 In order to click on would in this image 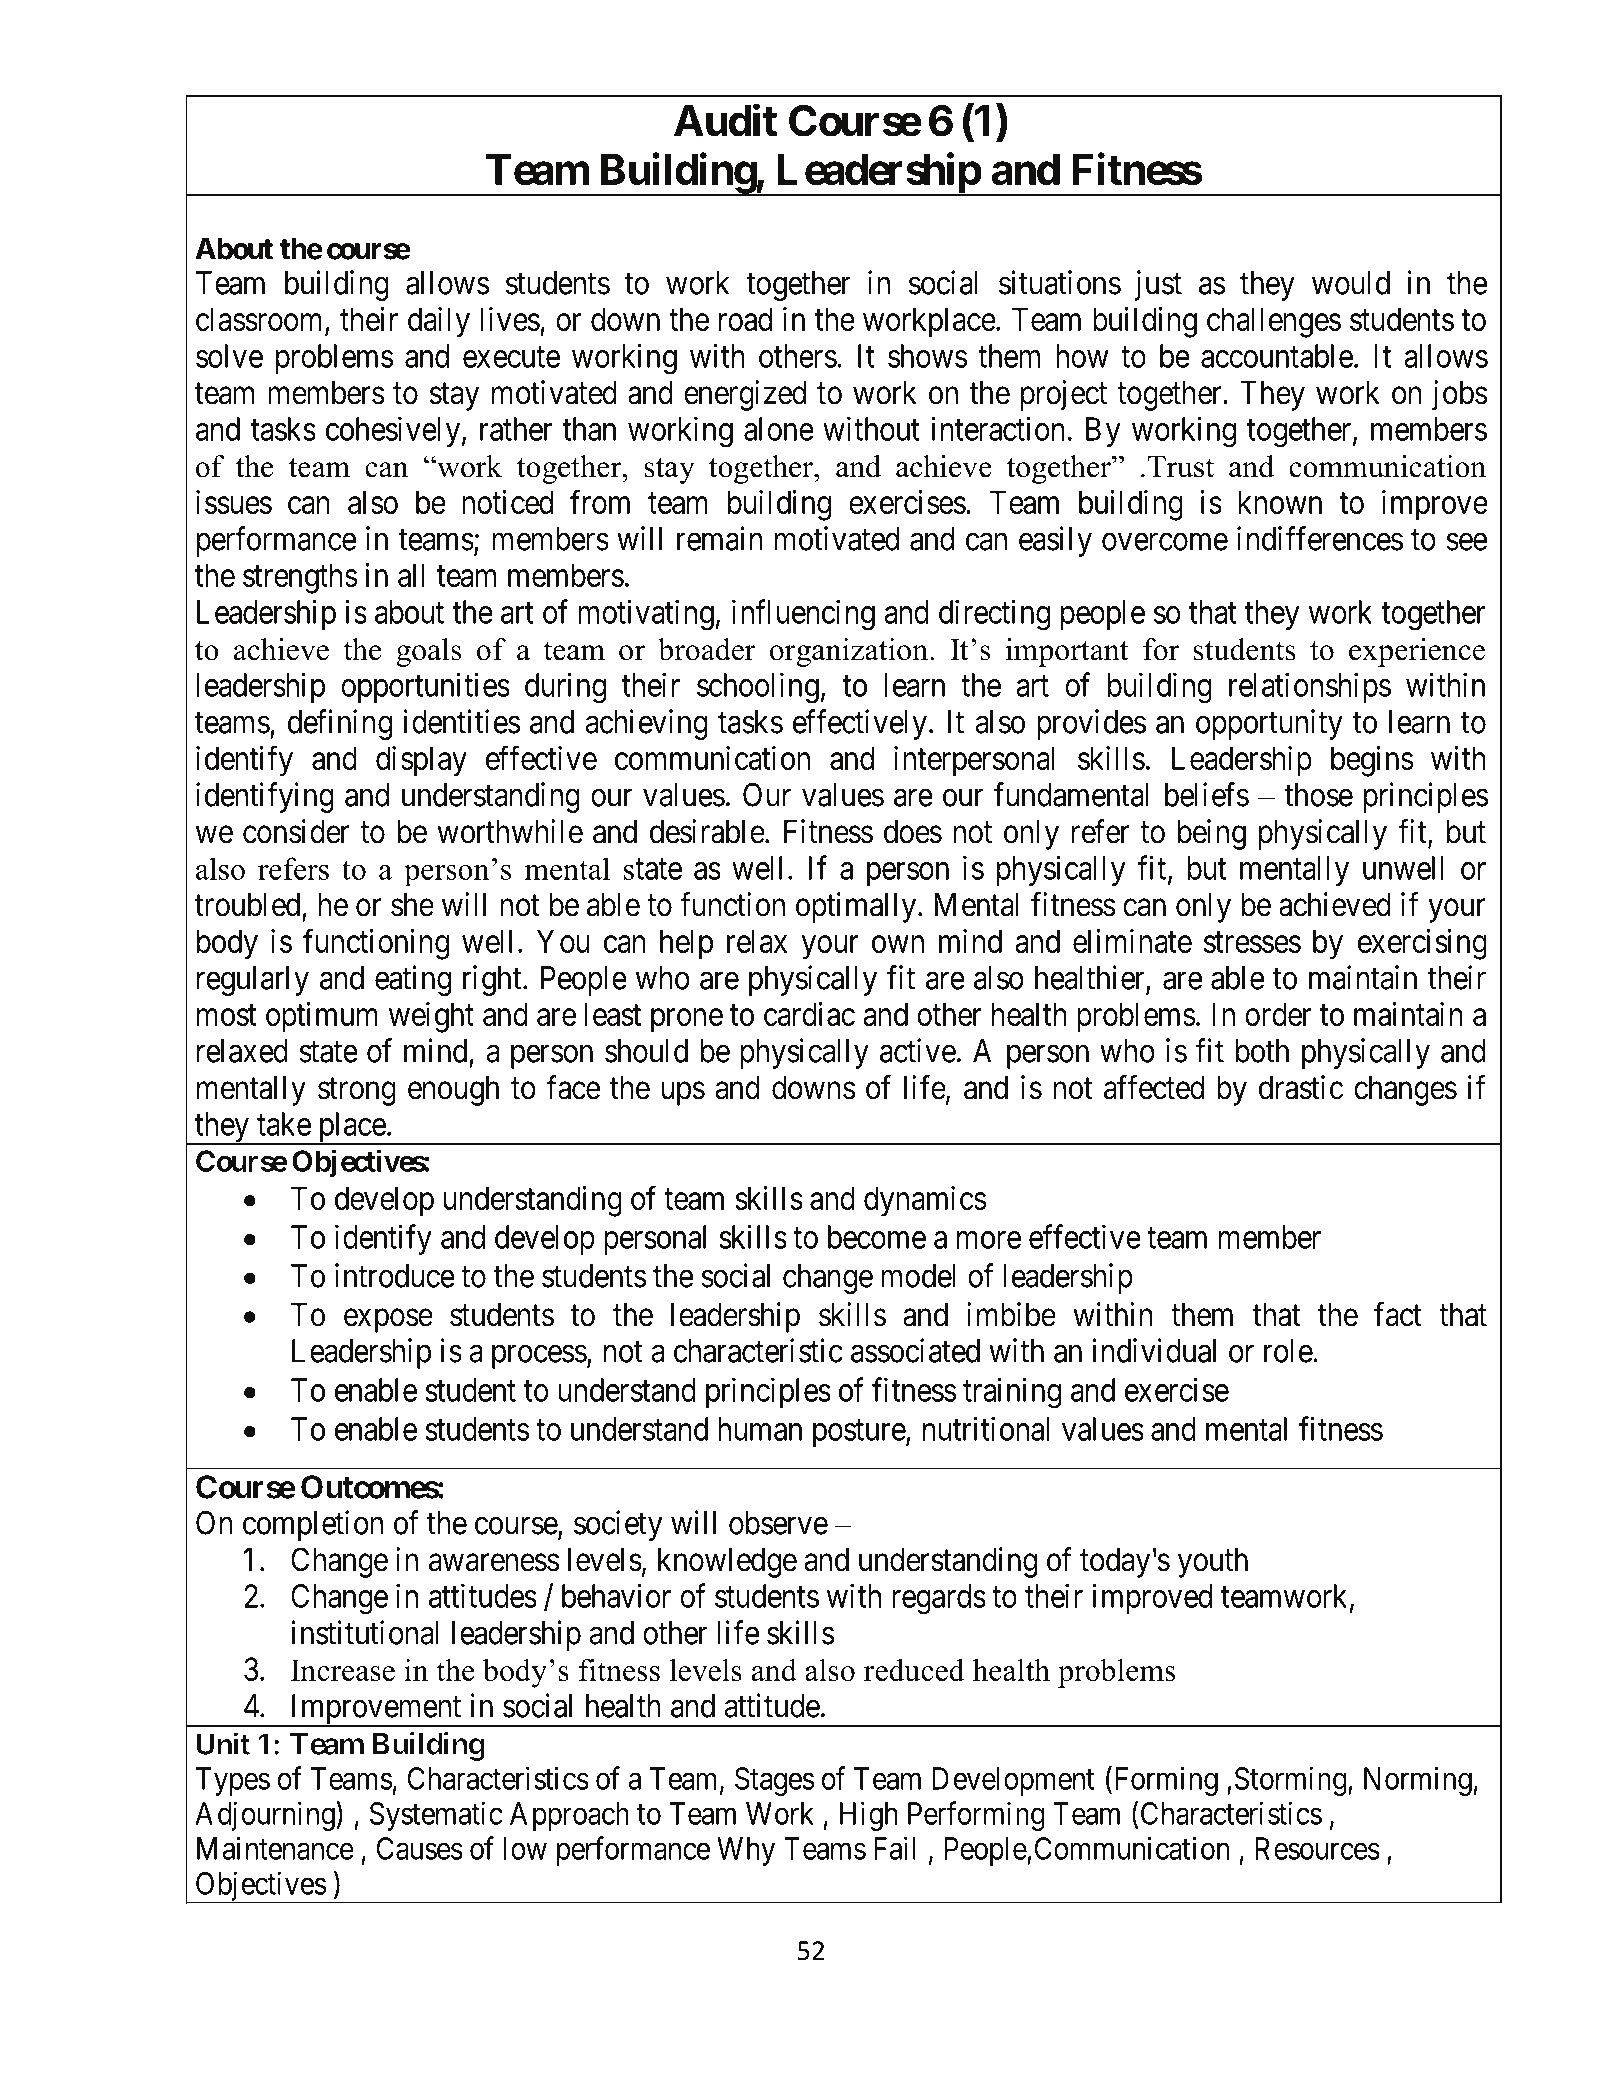, I will do `click(1351, 283)`.
